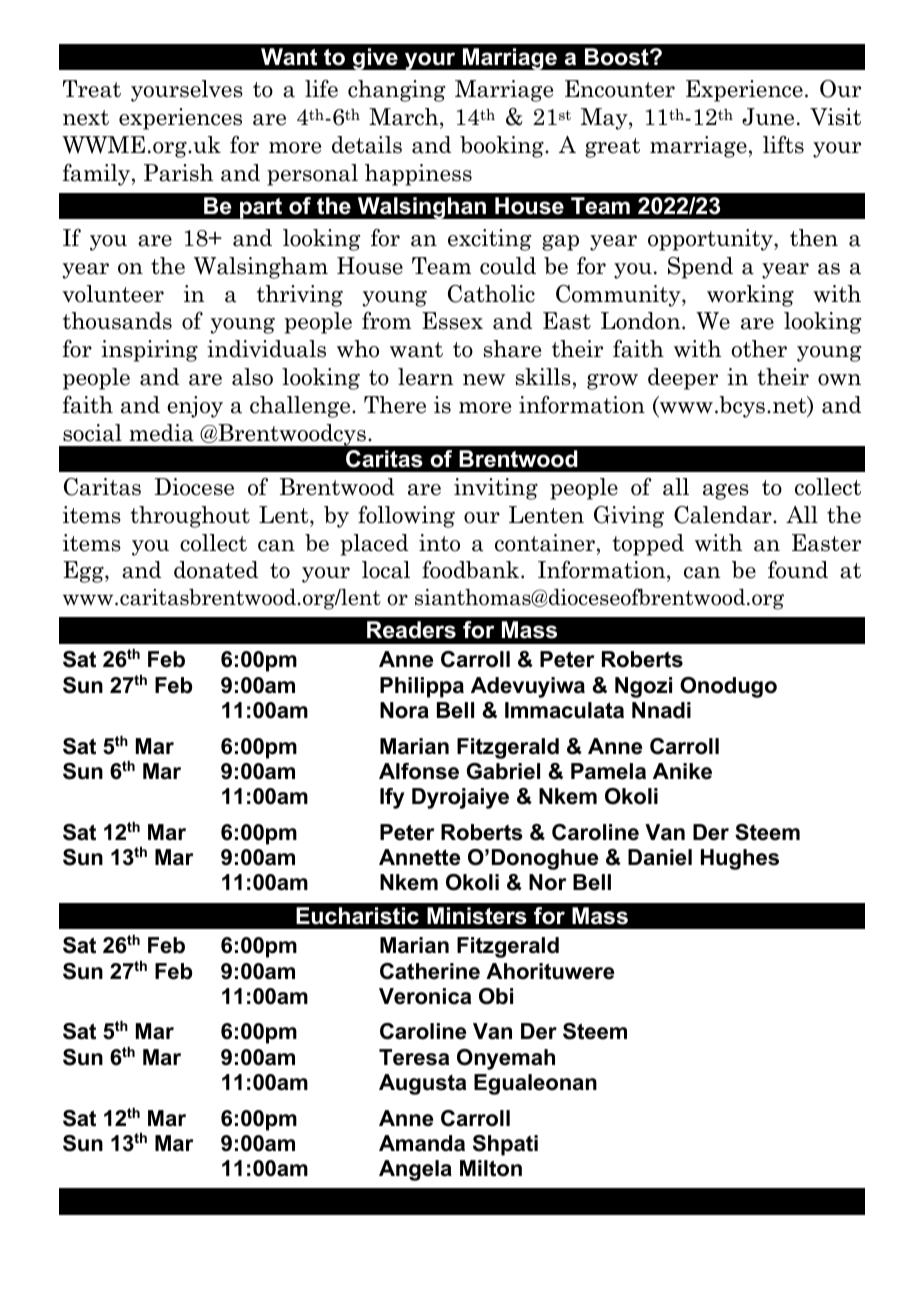  What do you see at coordinates (92, 89) in the screenshot?
I see `Treat` at bounding box center [92, 89].
